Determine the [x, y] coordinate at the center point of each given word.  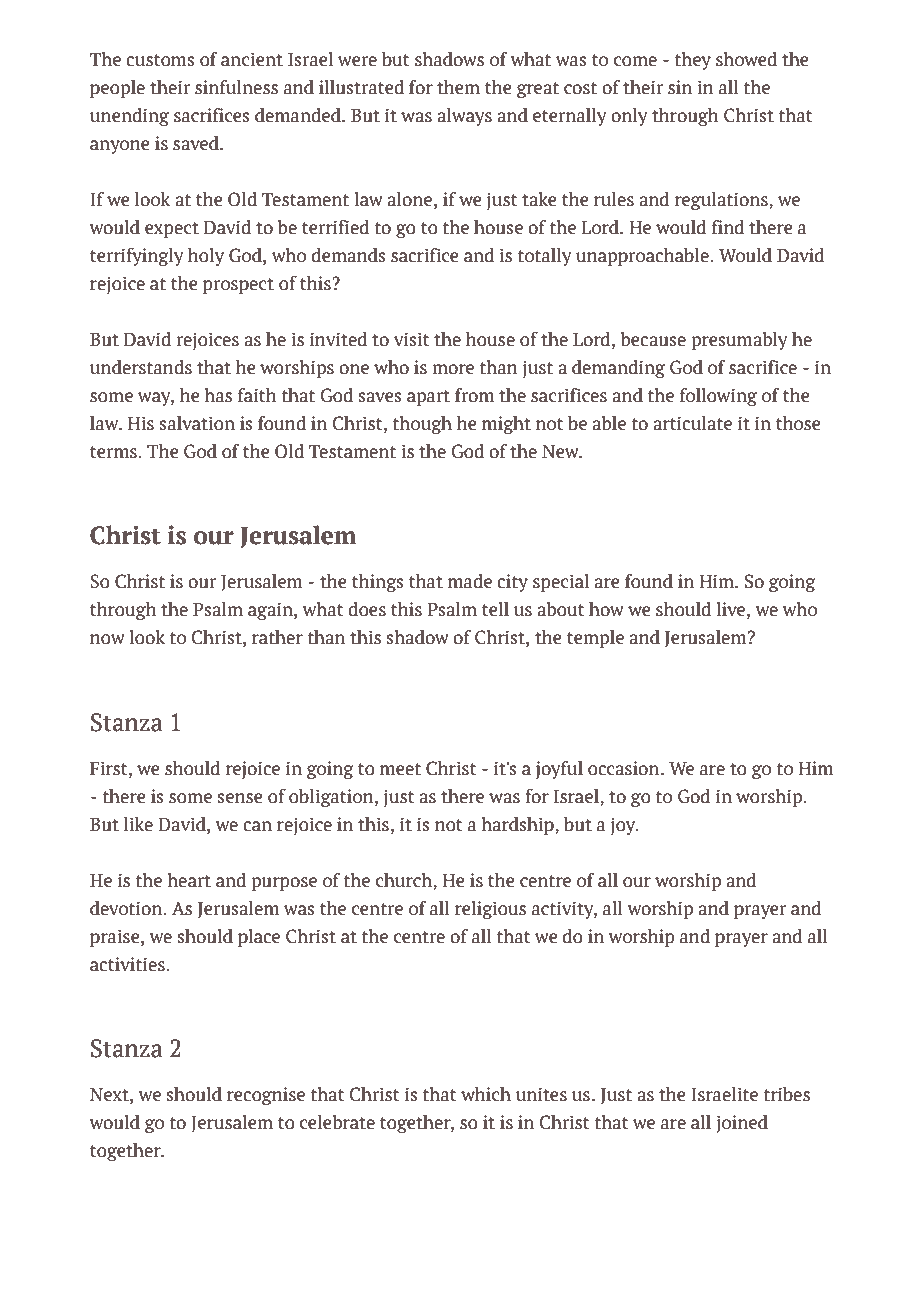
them [458, 87]
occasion [625, 768]
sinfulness [236, 87]
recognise [266, 1096]
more [453, 369]
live [730, 609]
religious [490, 910]
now [107, 639]
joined [742, 1124]
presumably [739, 341]
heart [189, 880]
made [470, 581]
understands [141, 367]
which [486, 1094]
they [692, 61]
